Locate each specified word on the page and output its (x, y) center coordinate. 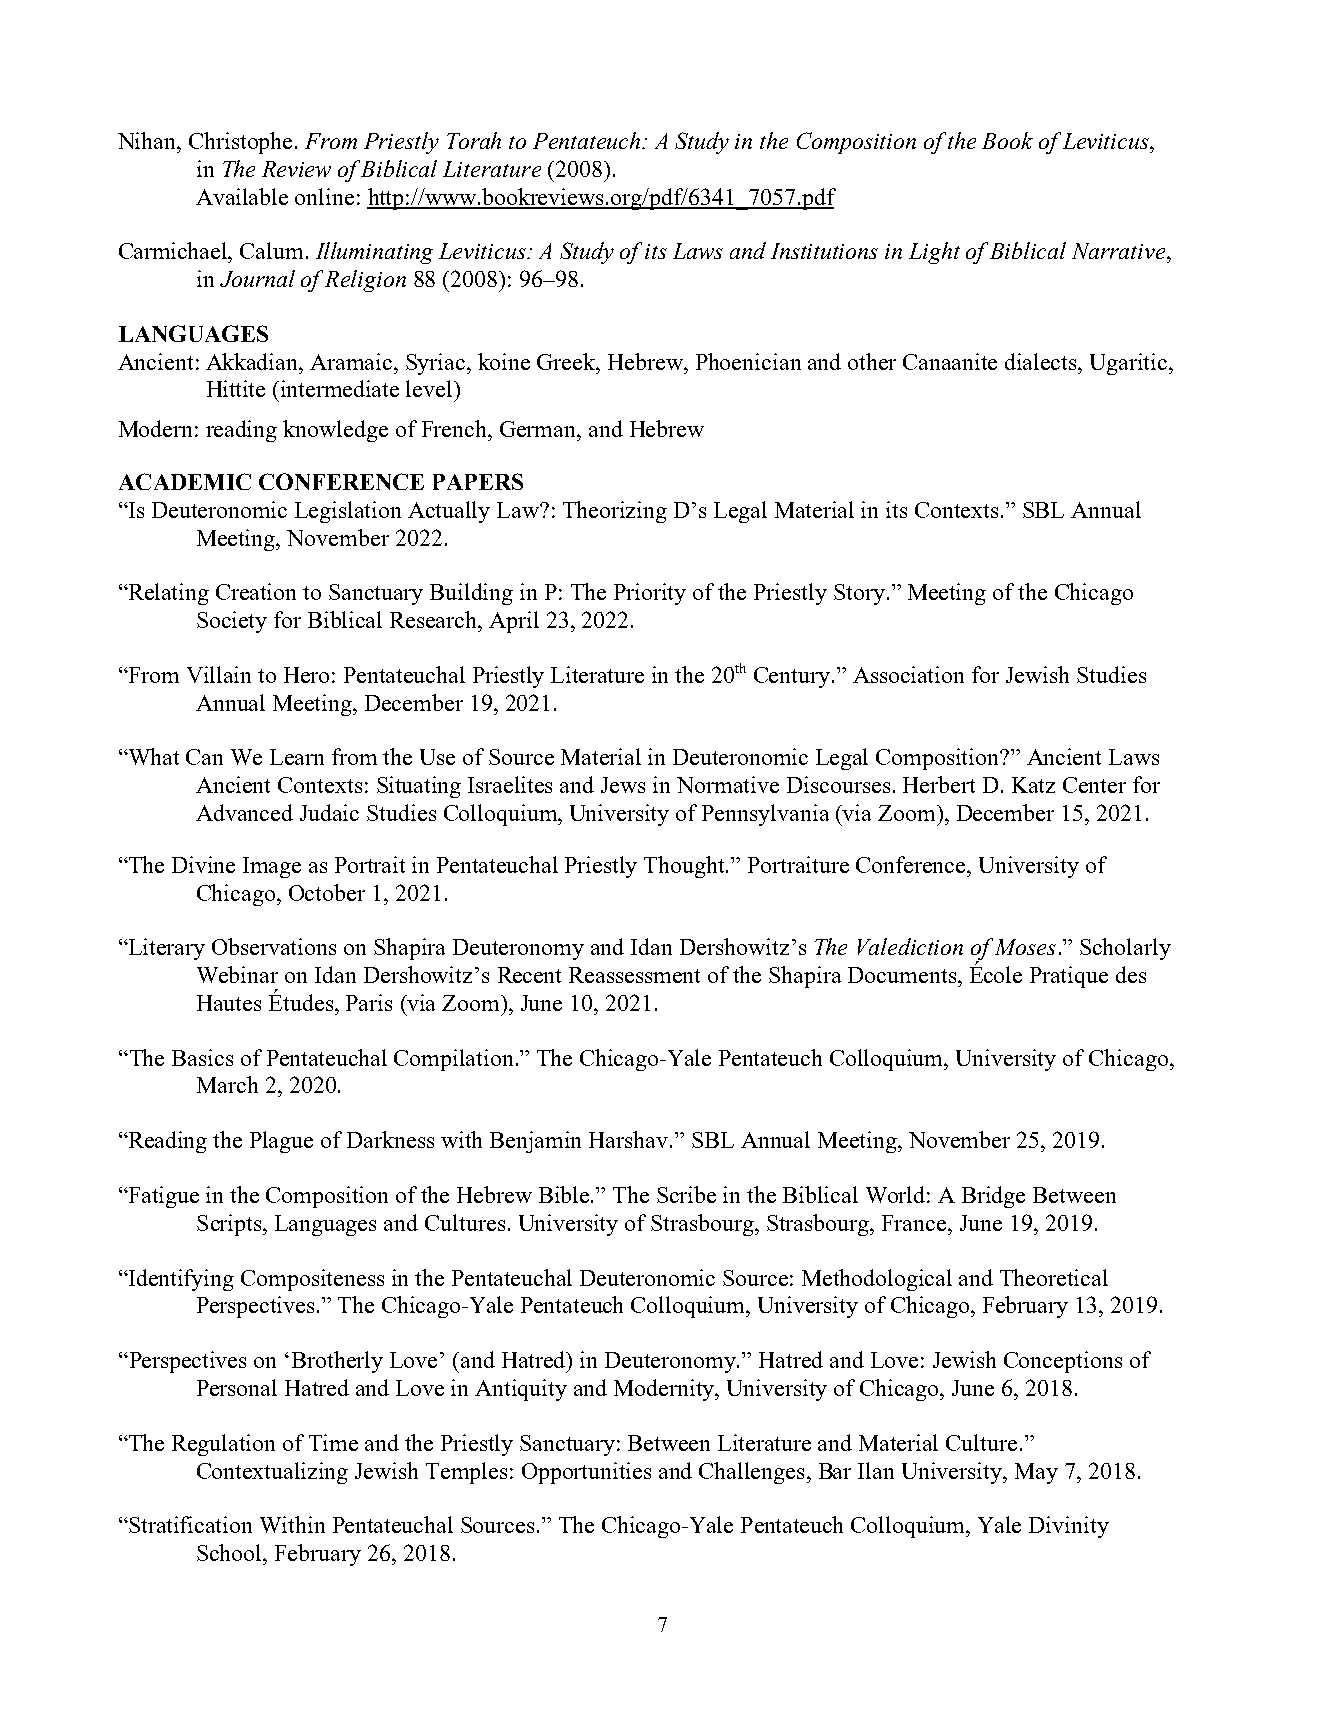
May (1036, 1473)
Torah (474, 140)
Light (934, 253)
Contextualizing (272, 1473)
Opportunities (586, 1473)
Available (242, 196)
